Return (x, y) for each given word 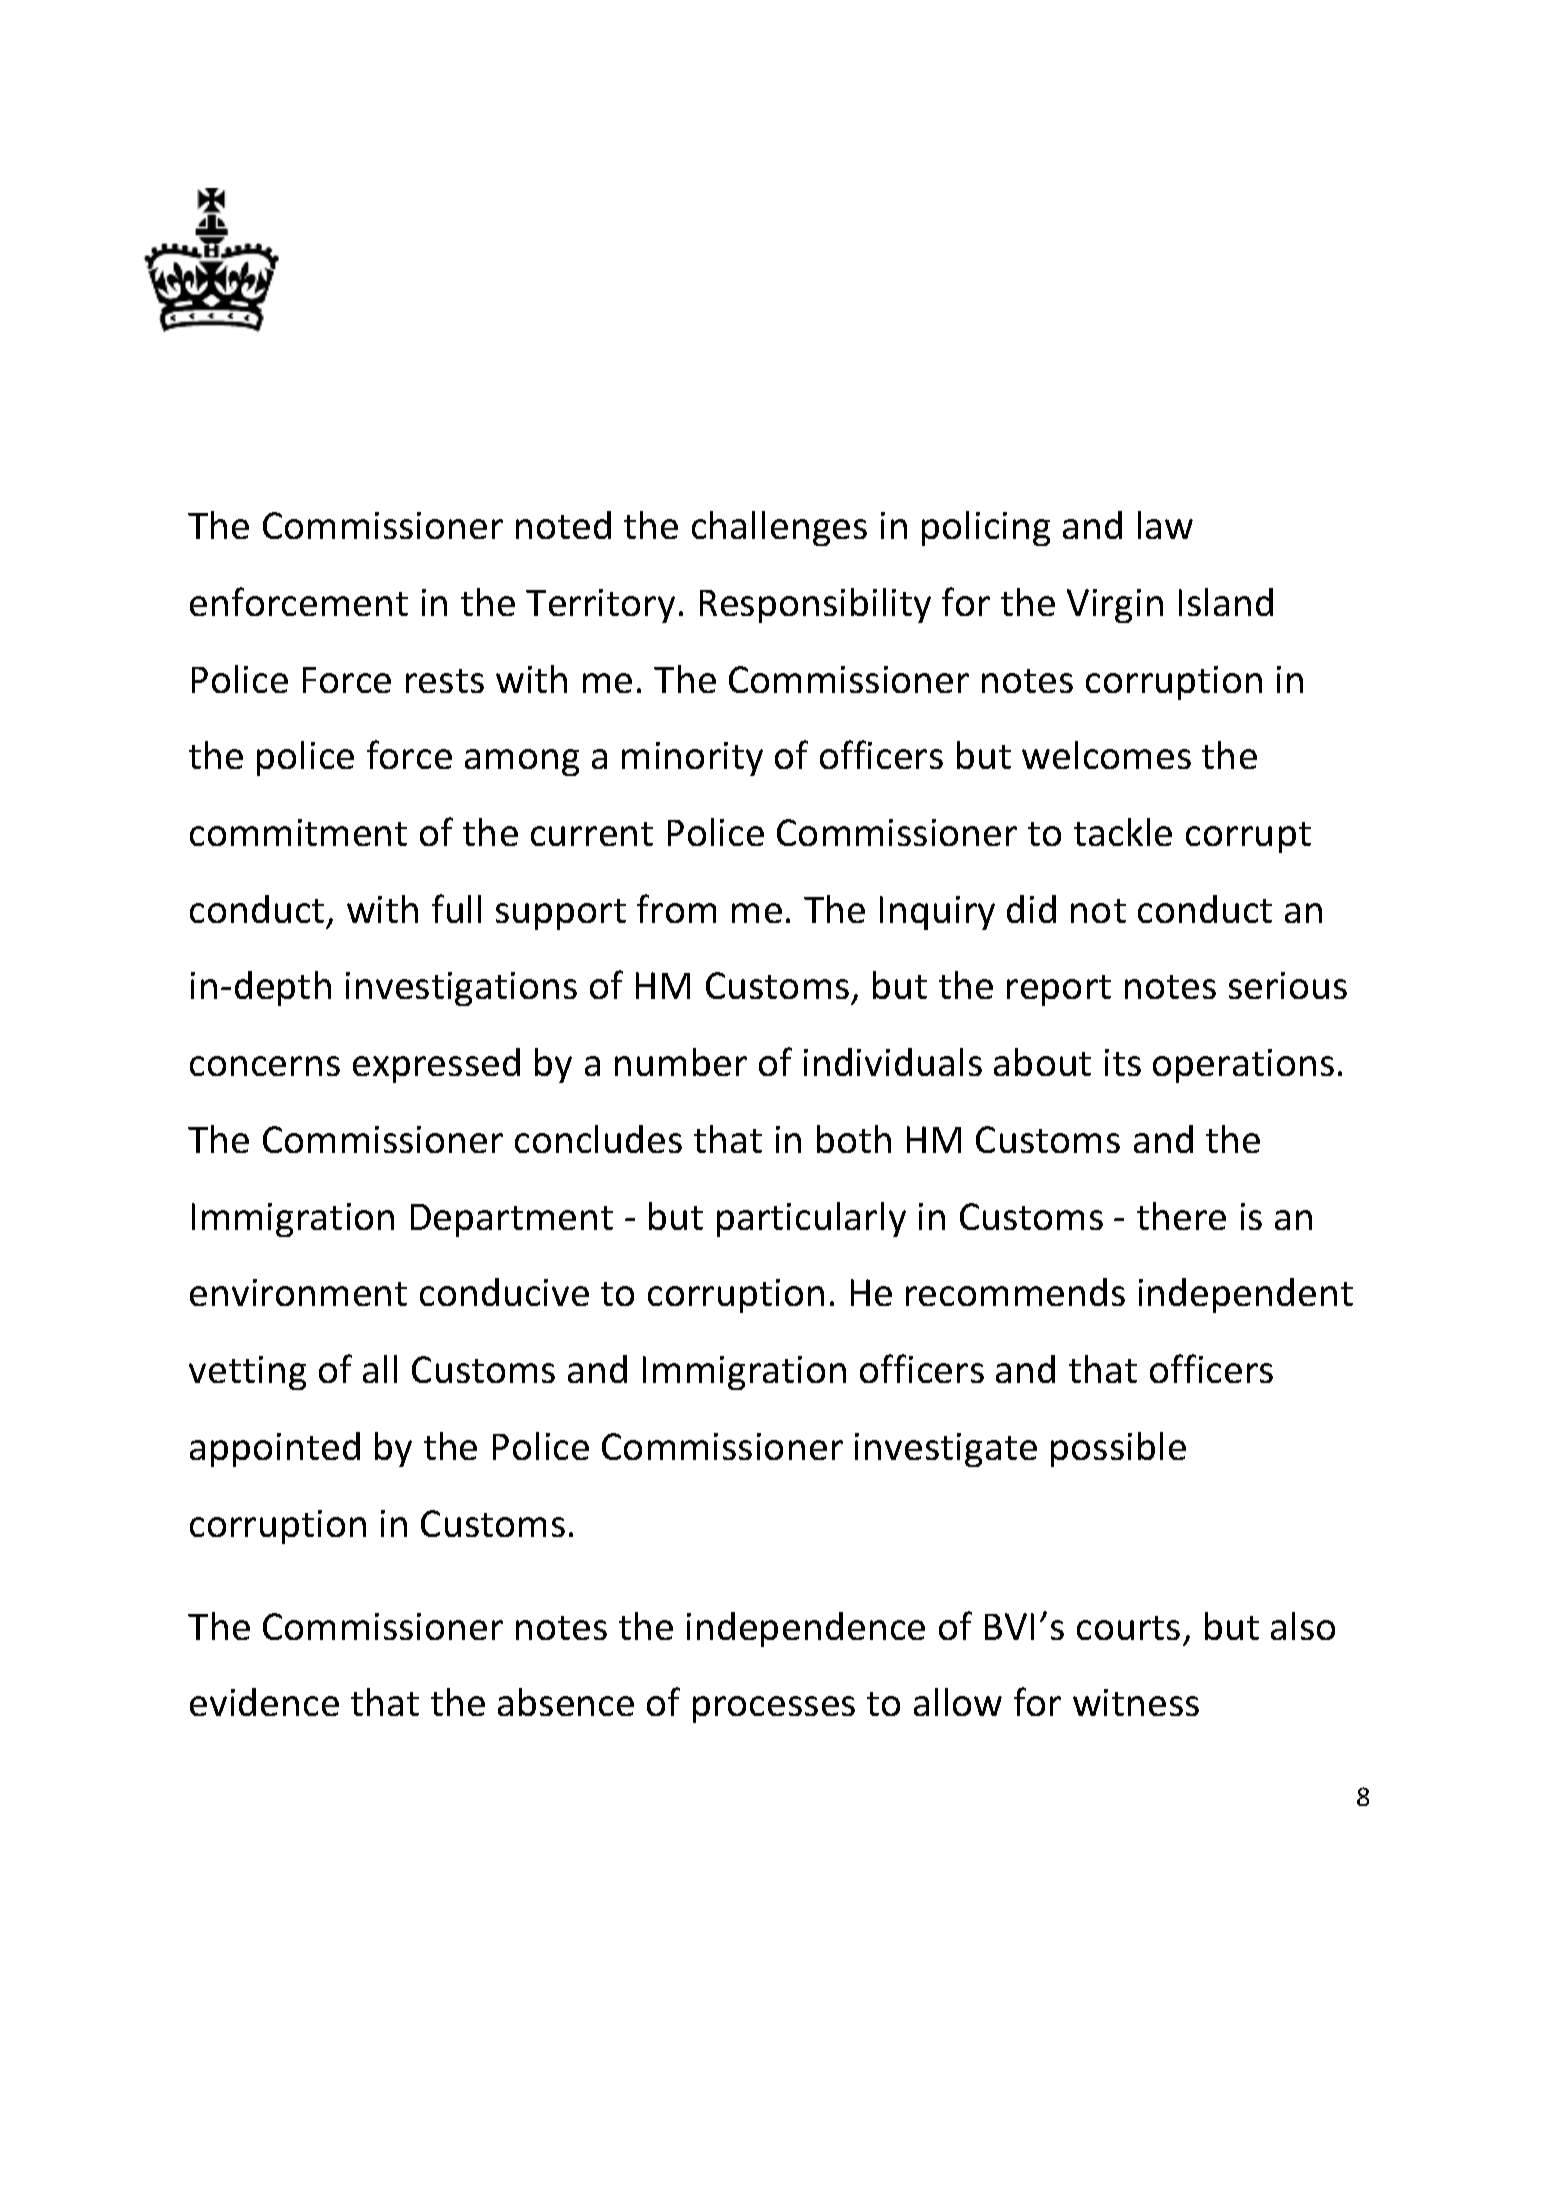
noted (563, 525)
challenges (779, 528)
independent (1246, 1295)
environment (298, 1292)
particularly (811, 1219)
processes (774, 1709)
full (456, 908)
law (1165, 525)
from (676, 908)
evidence (264, 1702)
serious (1288, 985)
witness (1136, 1702)
